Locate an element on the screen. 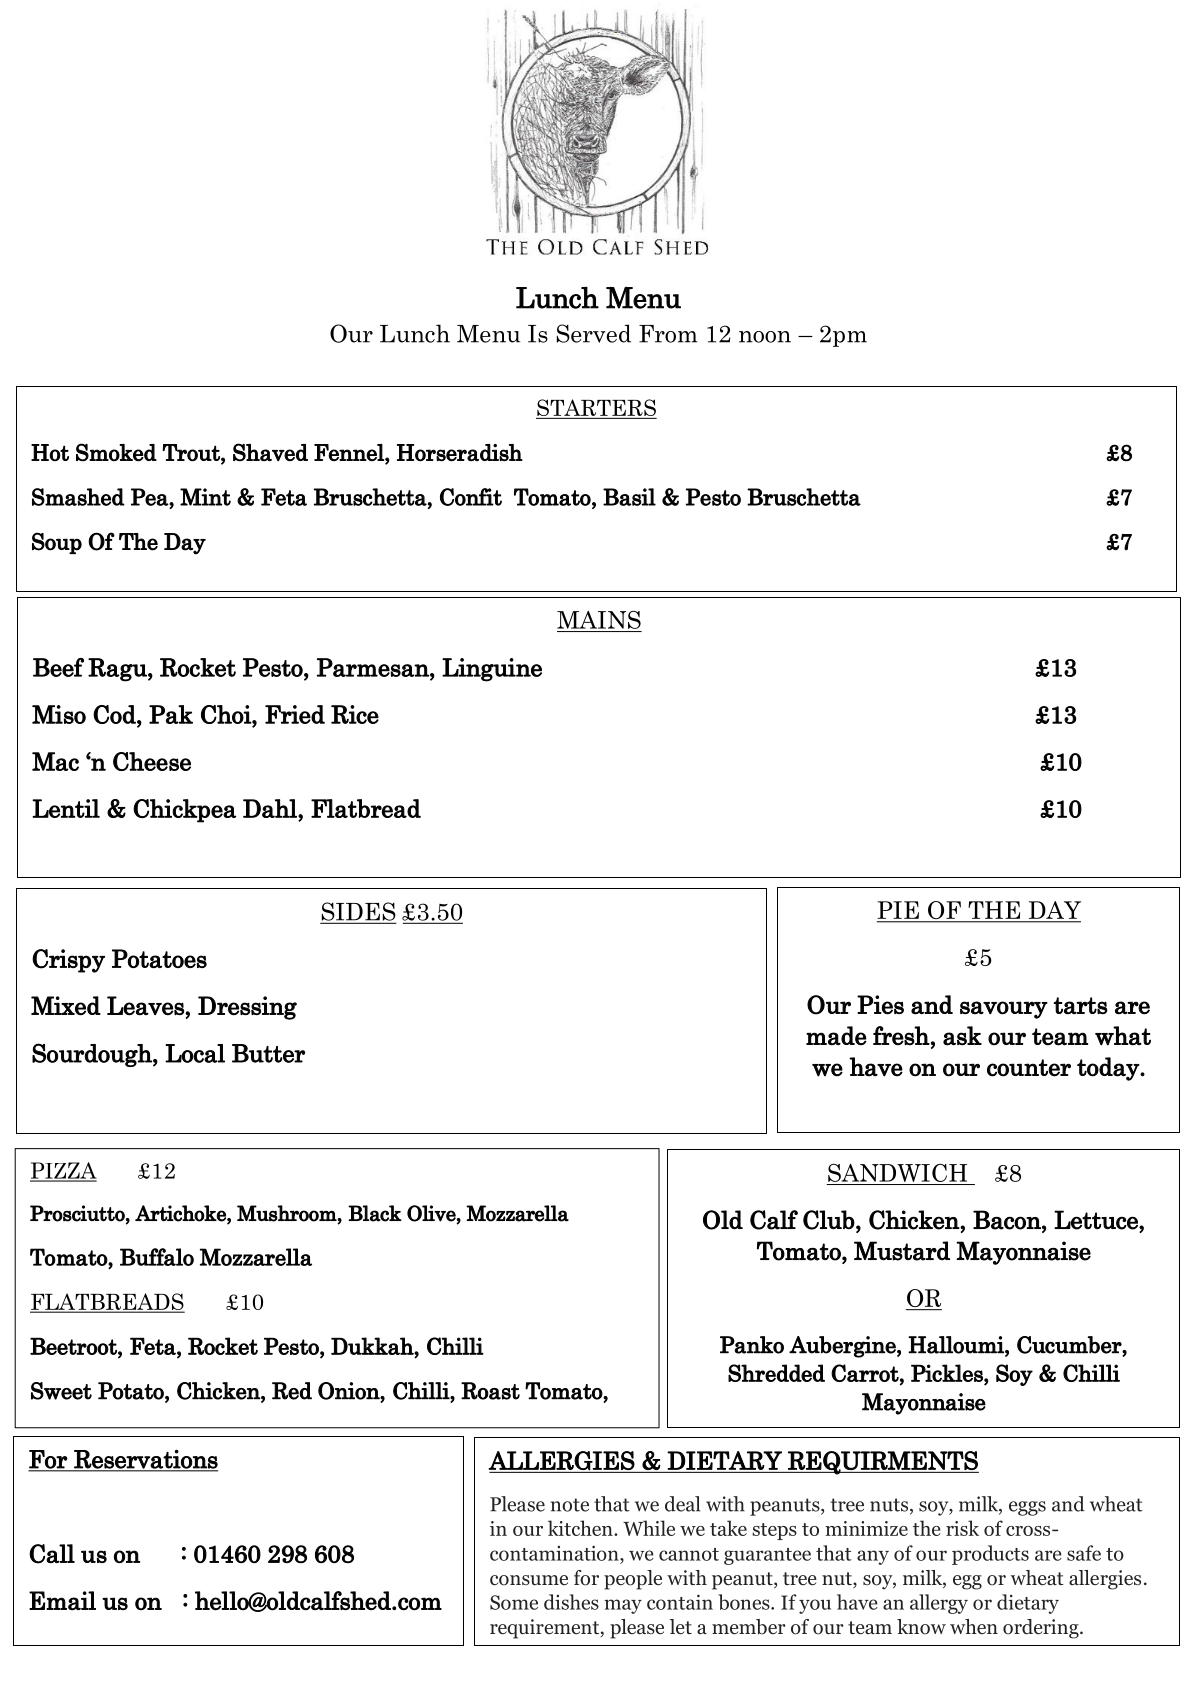 This screenshot has height=1685, width=1192. savoury is located at coordinates (1004, 1010).
